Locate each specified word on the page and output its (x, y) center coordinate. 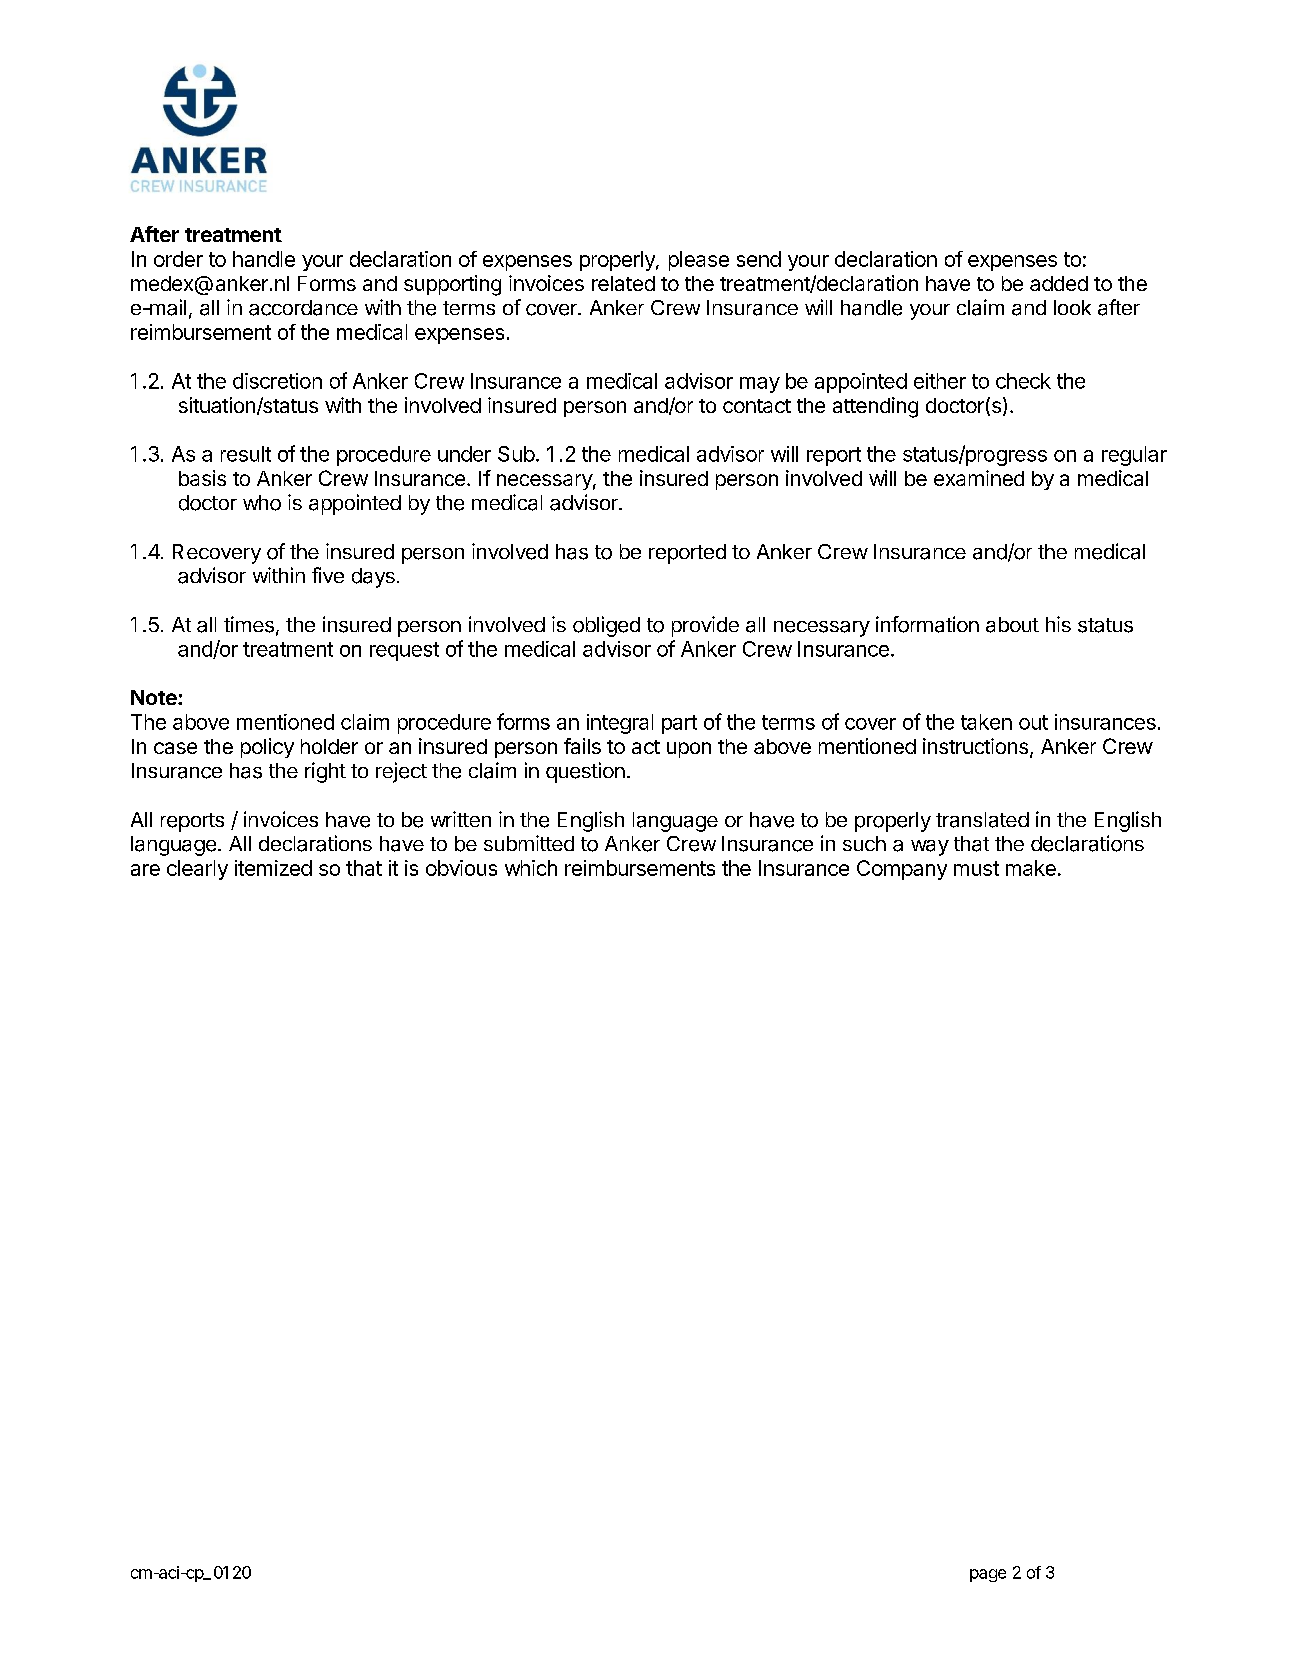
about (1012, 625)
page (988, 1575)
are (145, 870)
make (1031, 868)
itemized (273, 868)
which (531, 868)
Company (902, 870)
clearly (197, 870)
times (249, 624)
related (623, 283)
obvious (461, 868)
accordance (303, 308)
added (1059, 283)
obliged (606, 626)
